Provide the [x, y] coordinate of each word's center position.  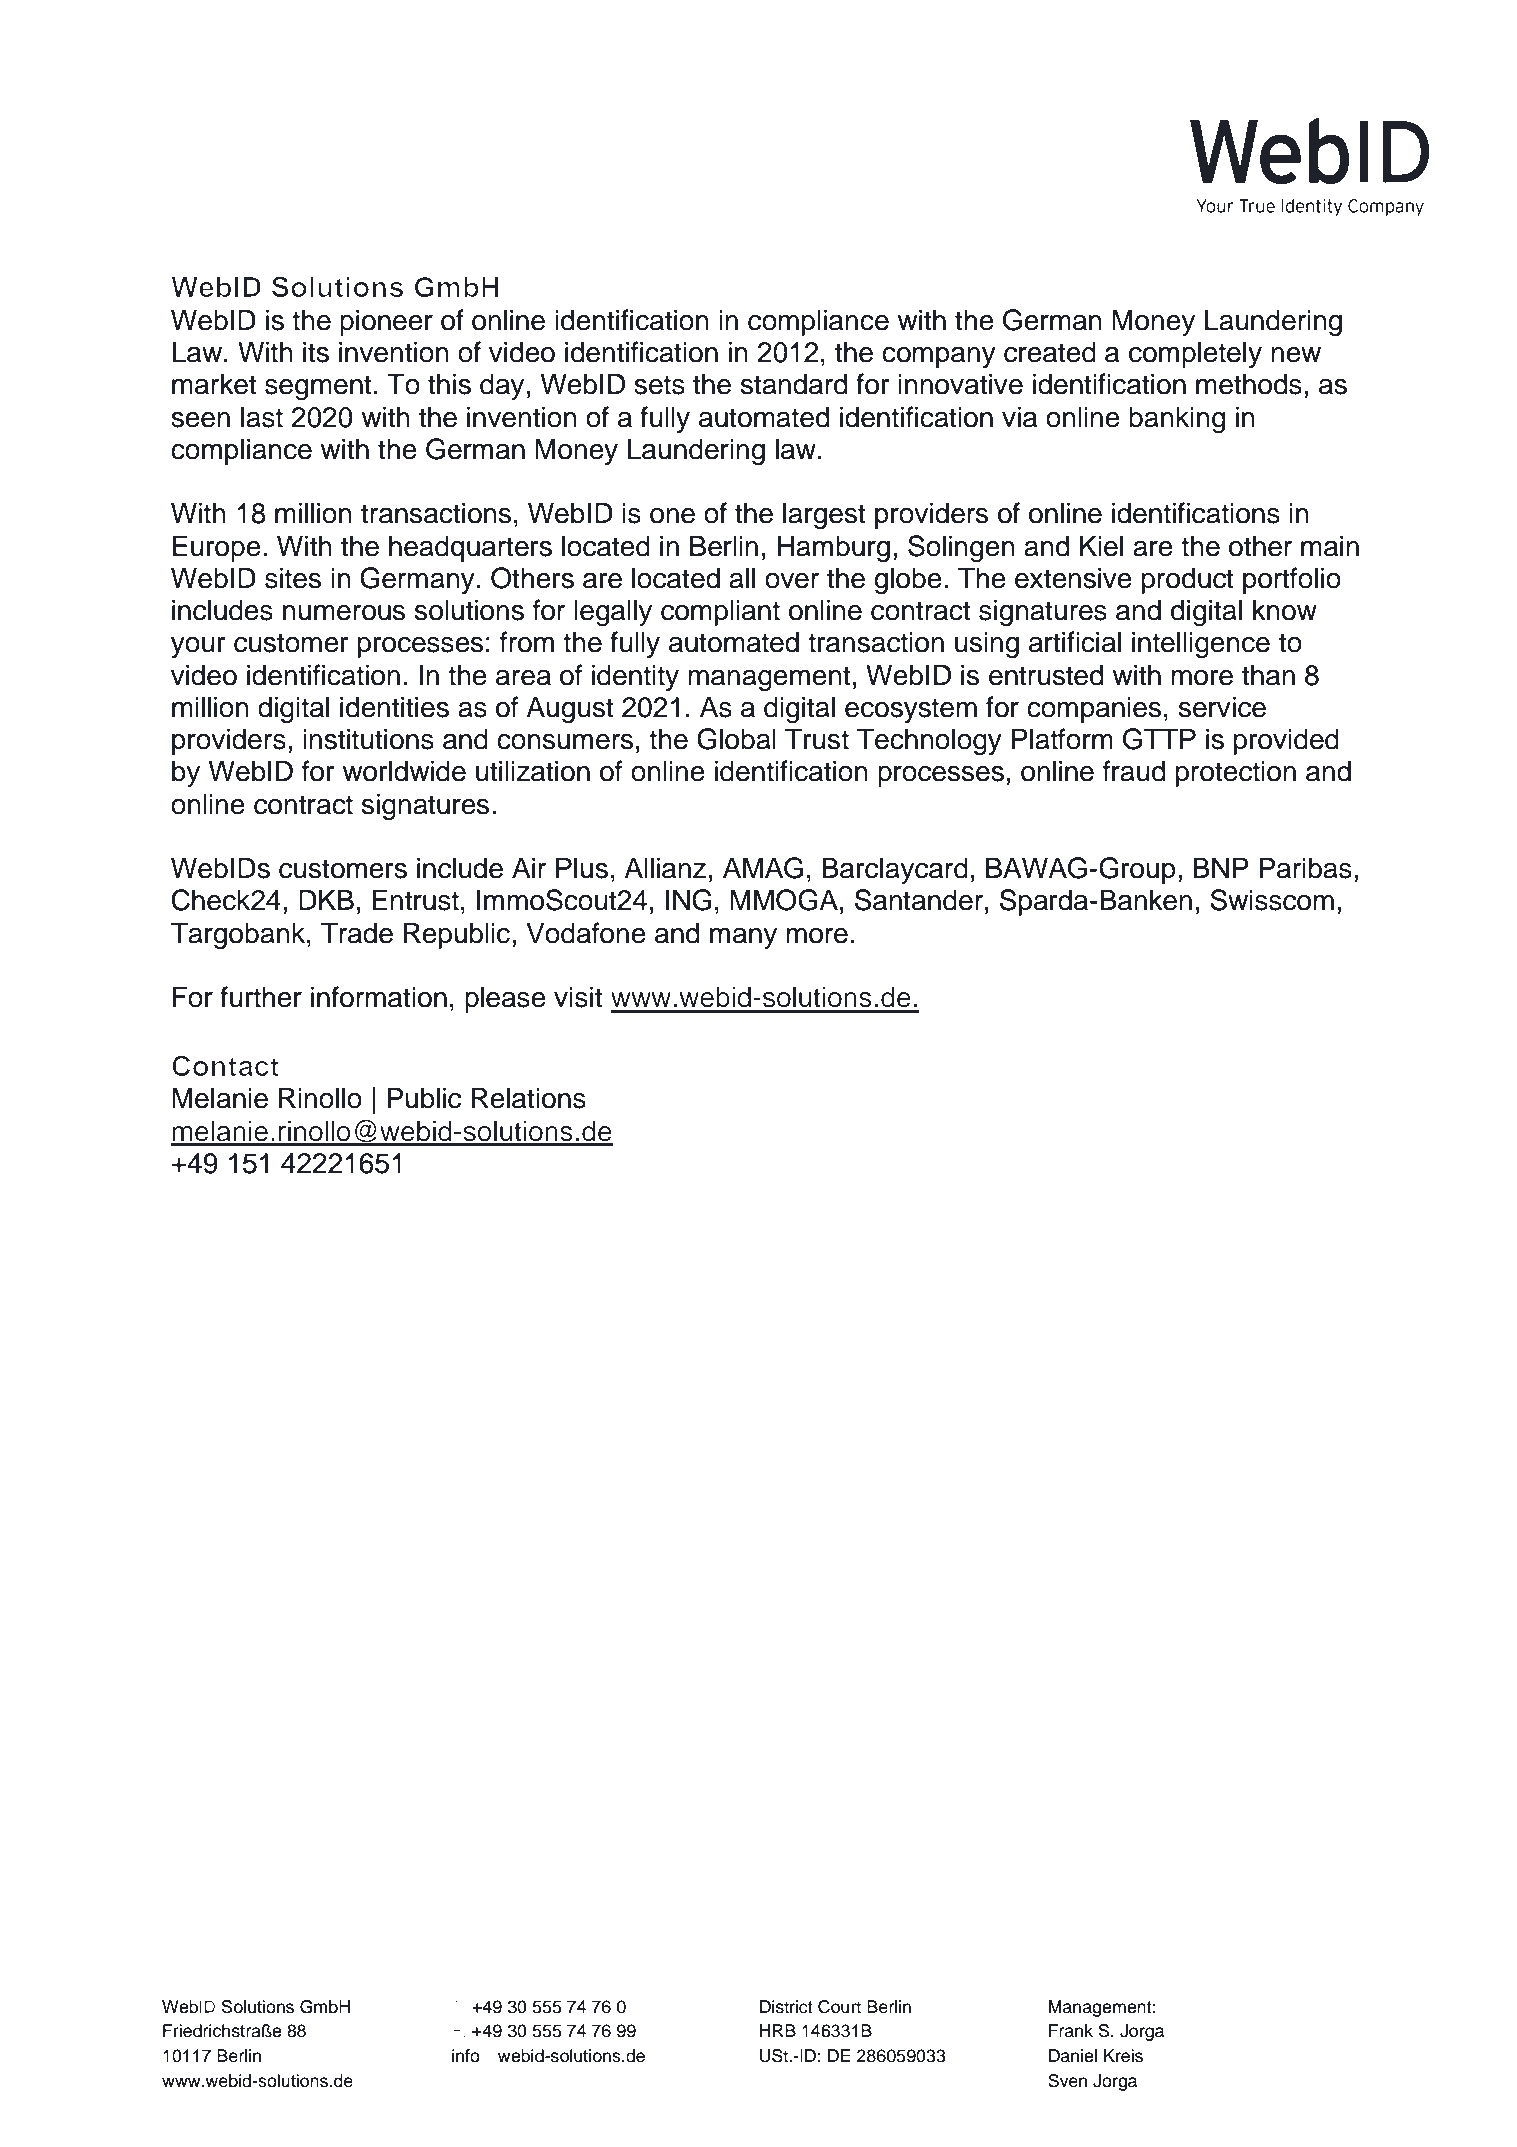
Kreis [1123, 2056]
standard [794, 384]
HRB [778, 2030]
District [786, 2007]
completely [1195, 354]
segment [318, 388]
